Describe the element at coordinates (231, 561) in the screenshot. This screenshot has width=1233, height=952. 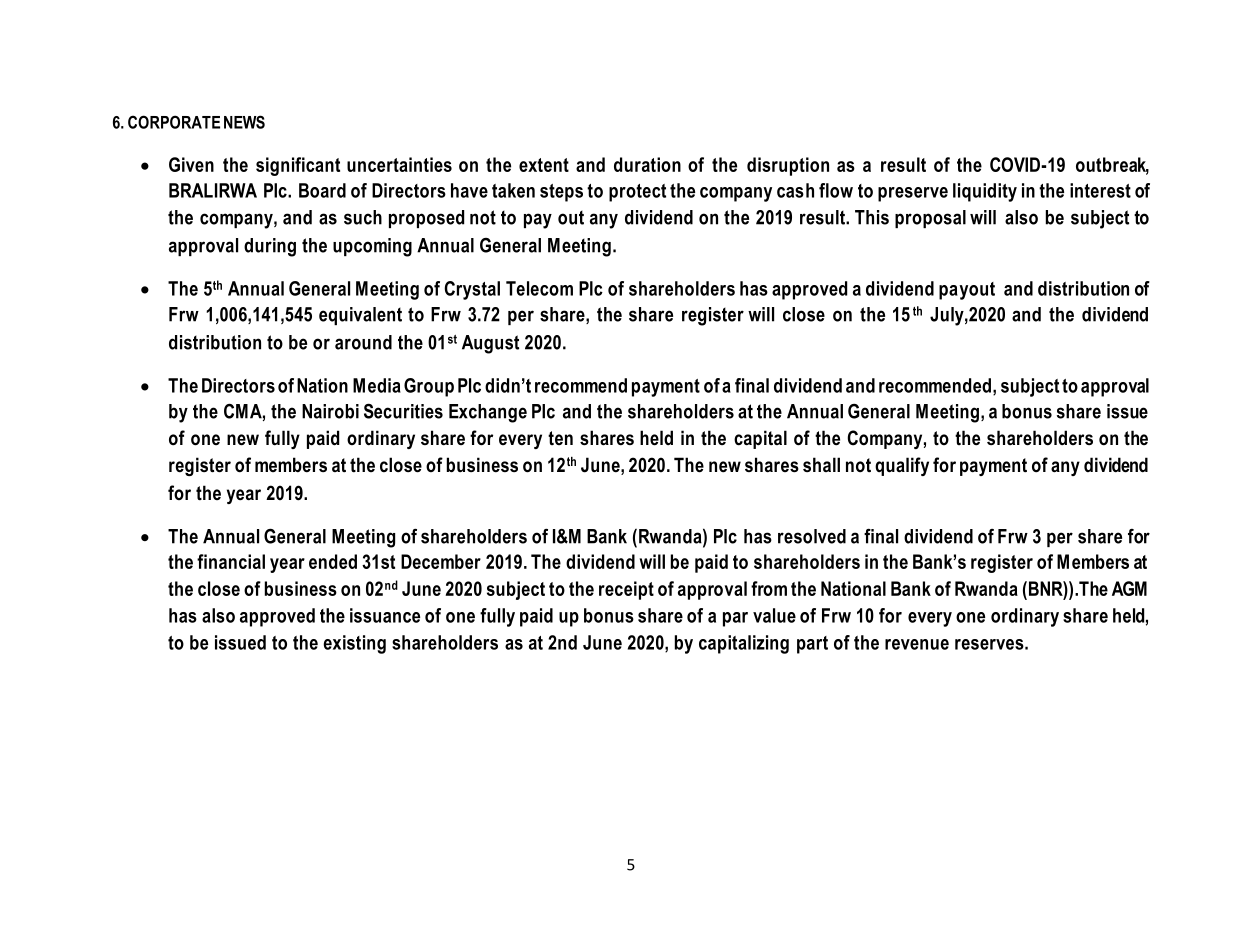
I see `financial` at that location.
